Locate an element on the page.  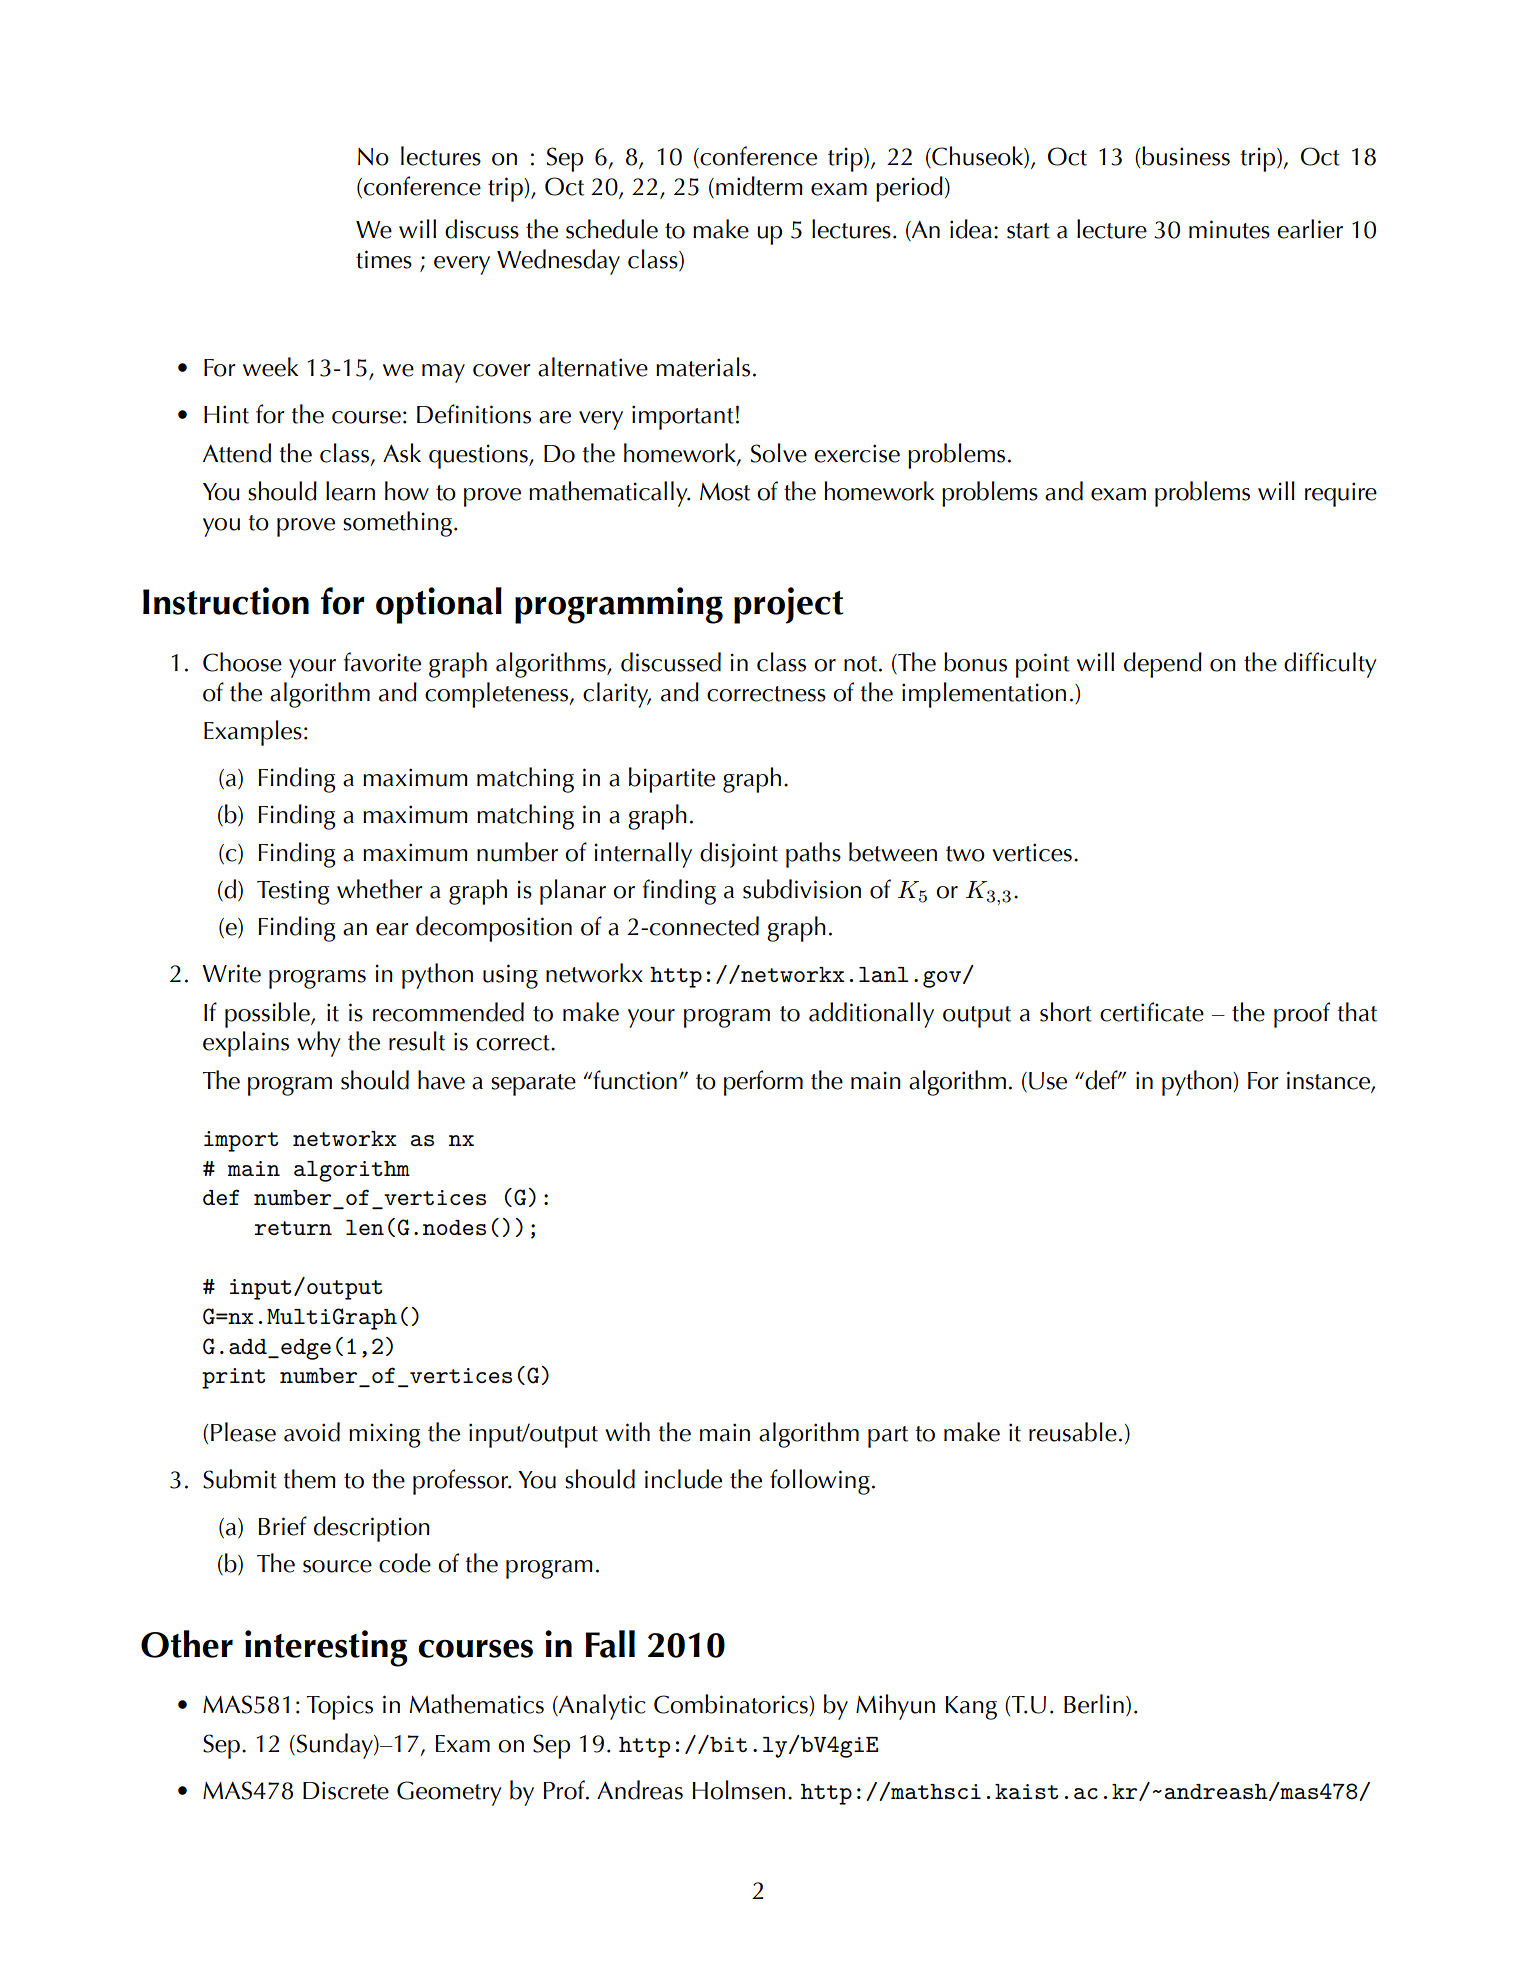
depend is located at coordinates (1163, 665).
